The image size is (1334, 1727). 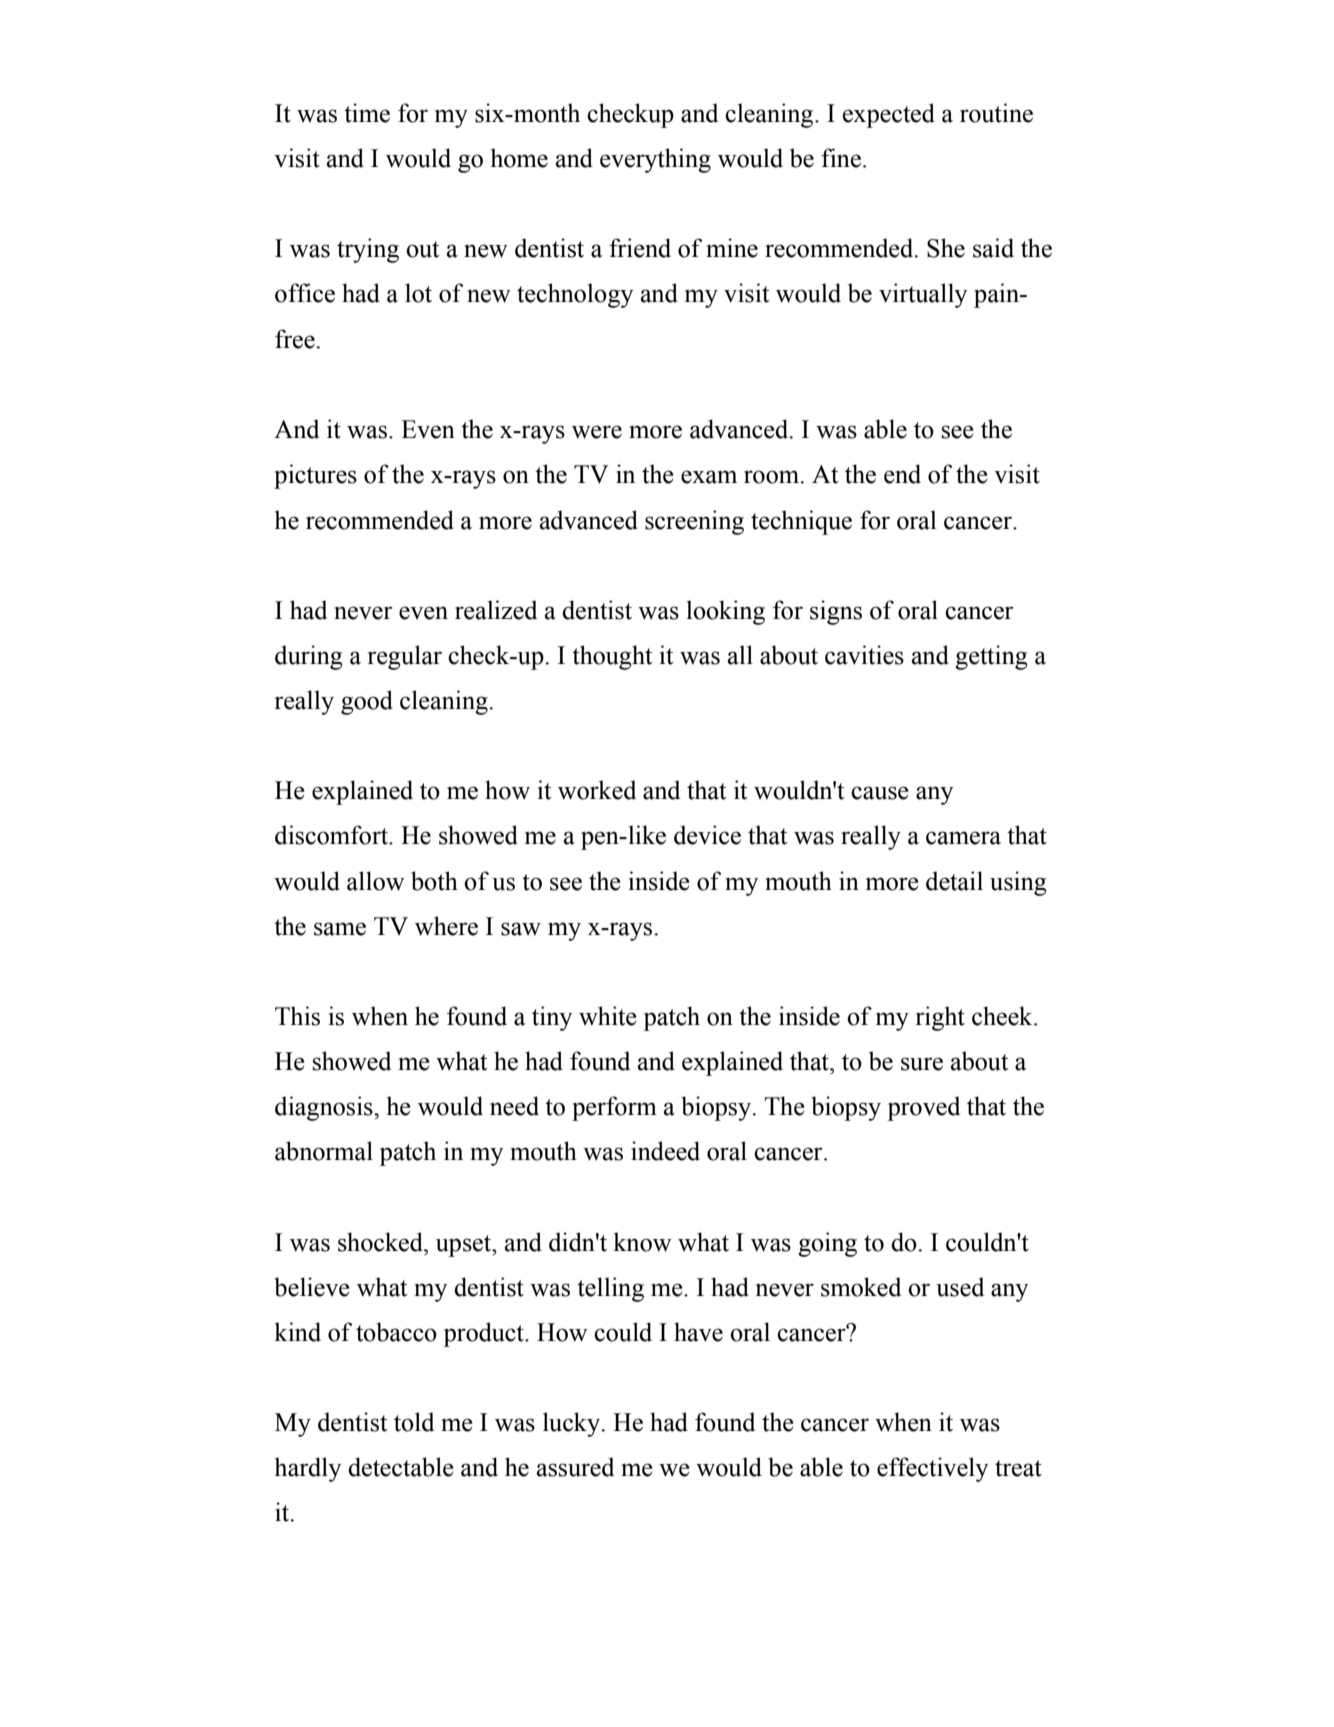 What do you see at coordinates (367, 113) in the page?
I see `time` at bounding box center [367, 113].
